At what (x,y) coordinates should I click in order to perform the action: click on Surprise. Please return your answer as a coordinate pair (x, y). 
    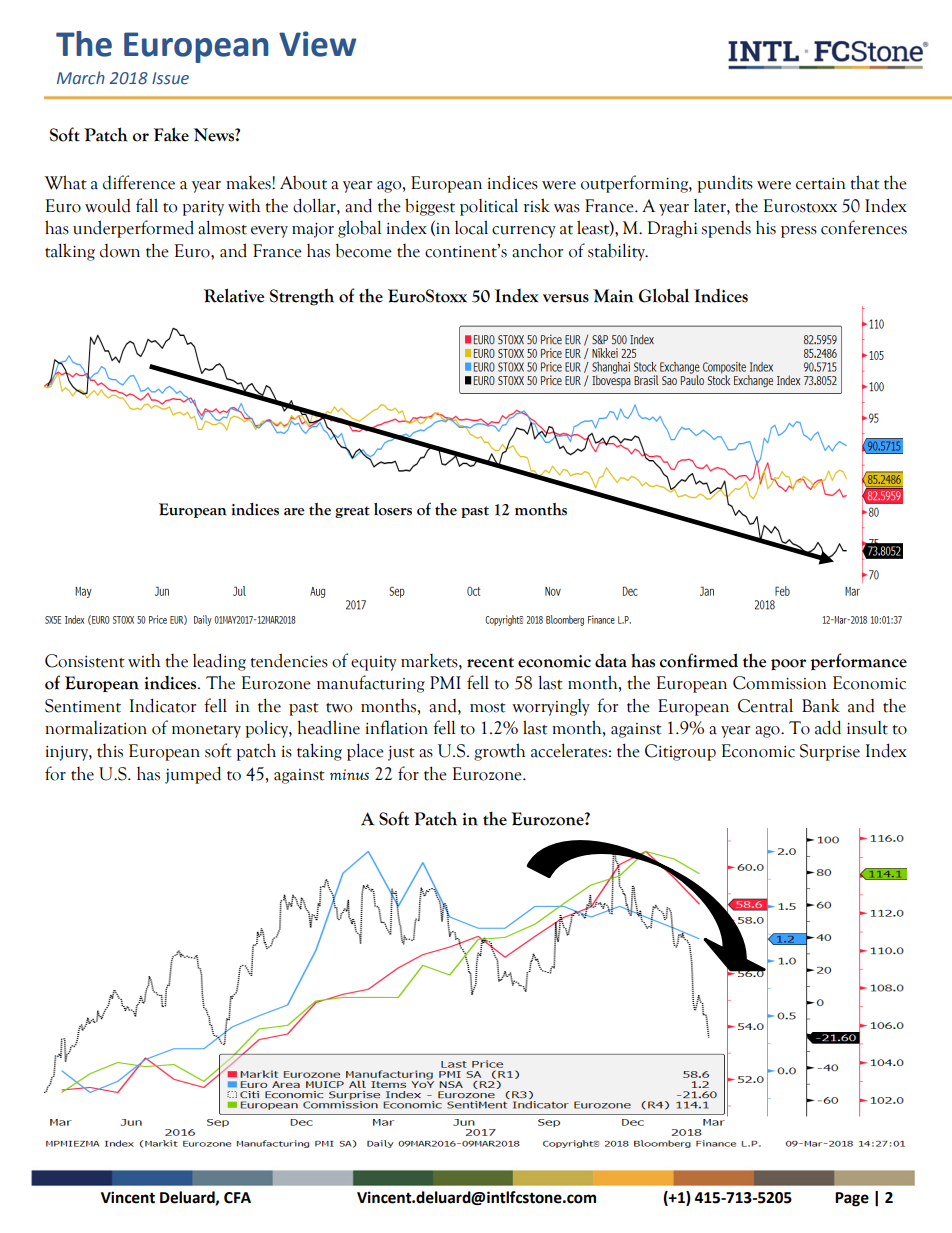
    Looking at the image, I should click on (830, 752).
